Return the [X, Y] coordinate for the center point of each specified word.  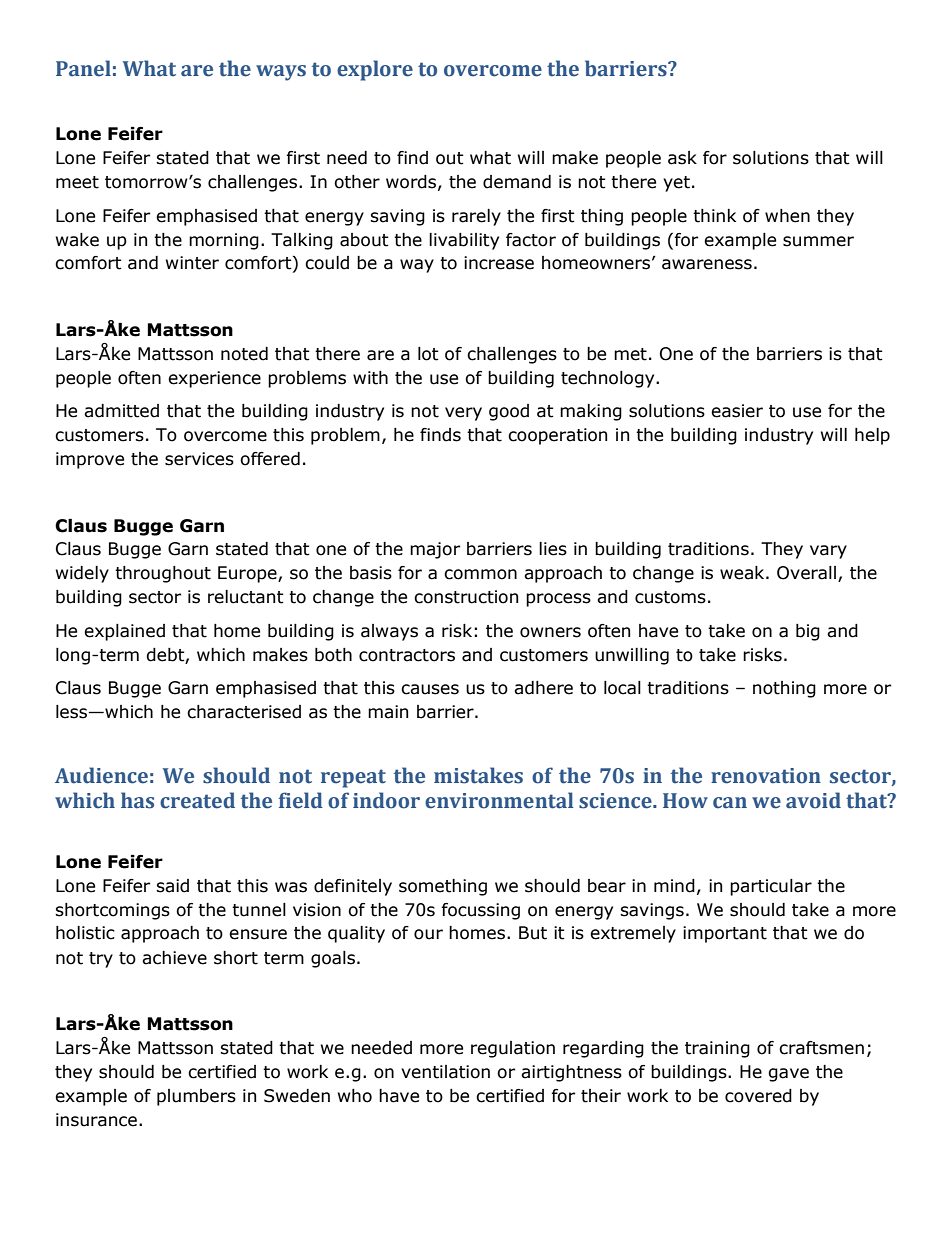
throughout [163, 574]
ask [682, 158]
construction [466, 597]
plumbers [196, 1097]
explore [375, 70]
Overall [808, 574]
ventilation [445, 1072]
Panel [83, 68]
